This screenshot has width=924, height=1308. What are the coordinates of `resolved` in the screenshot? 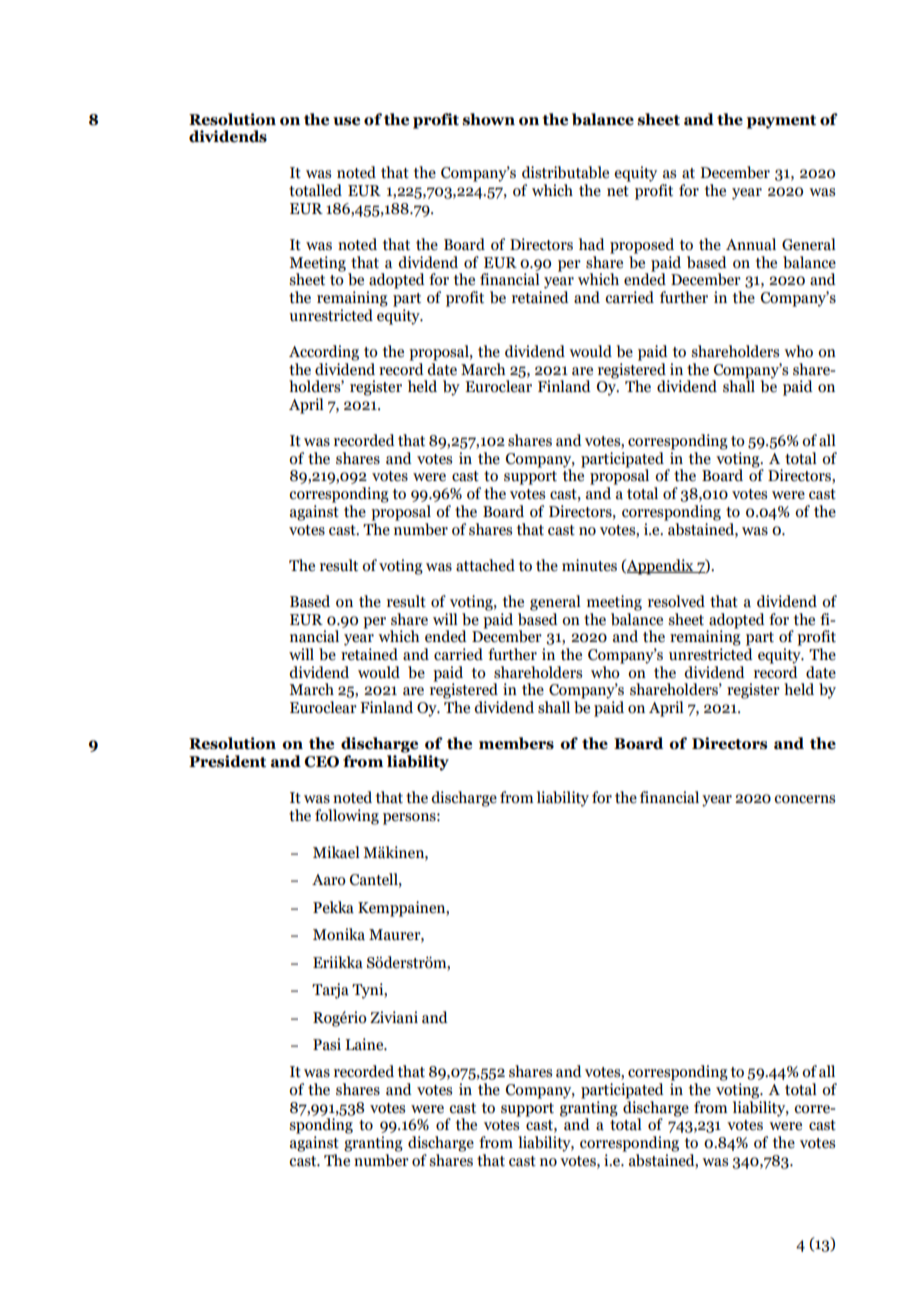 It's located at (676, 601).
